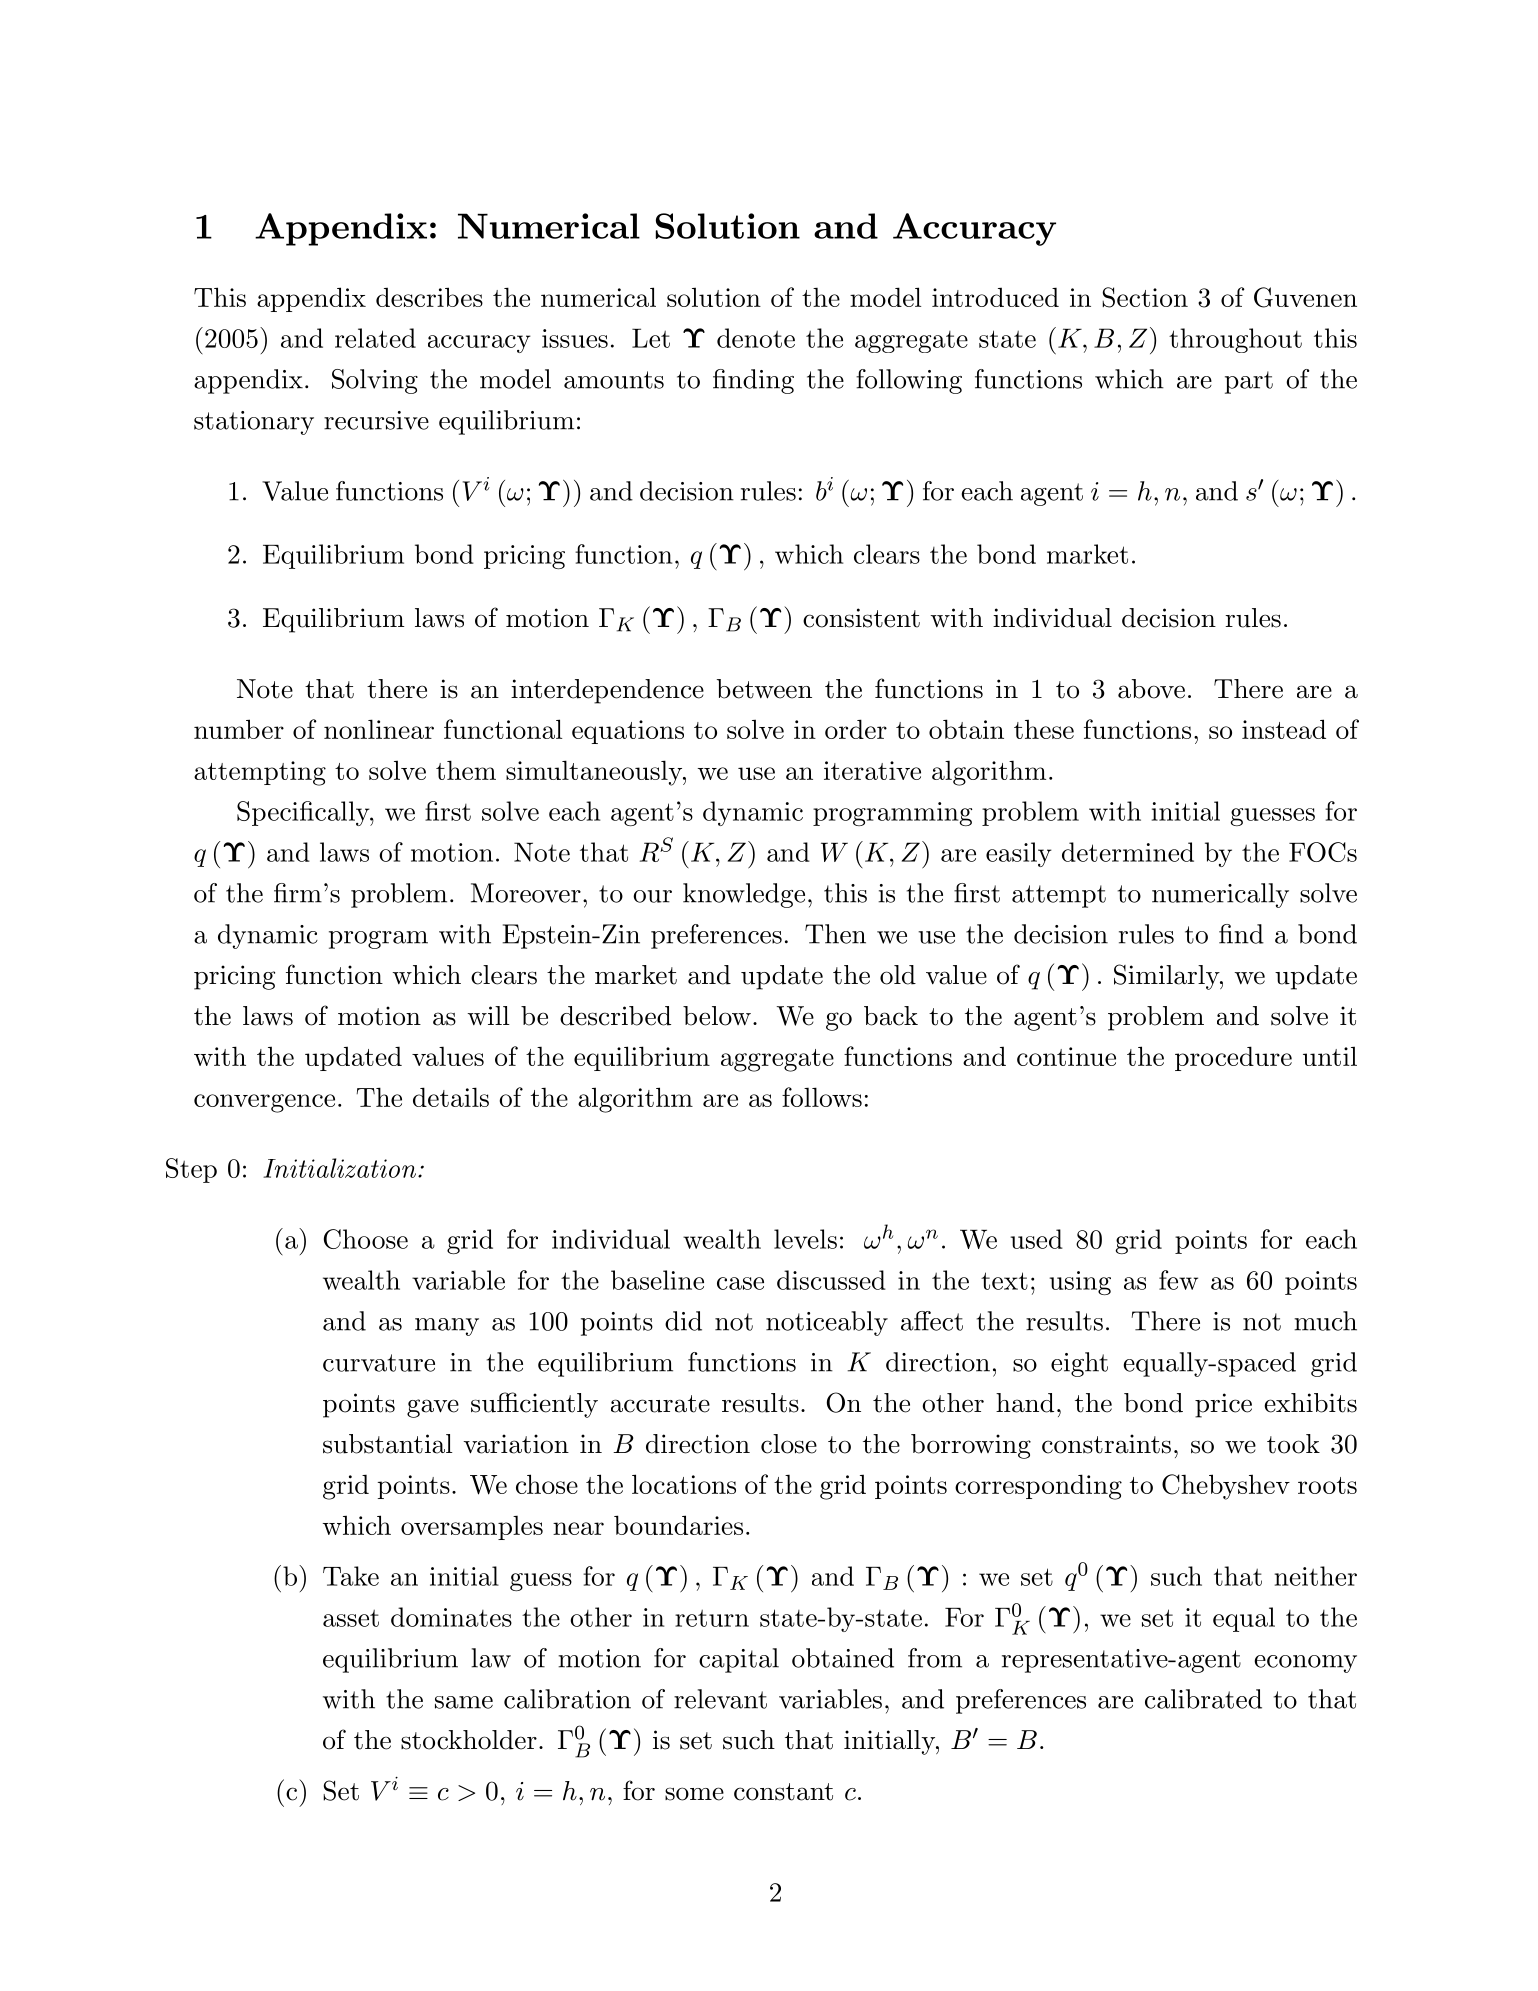 The width and height of the document is (1538, 1991). I want to click on stockholder, so click(469, 1740).
